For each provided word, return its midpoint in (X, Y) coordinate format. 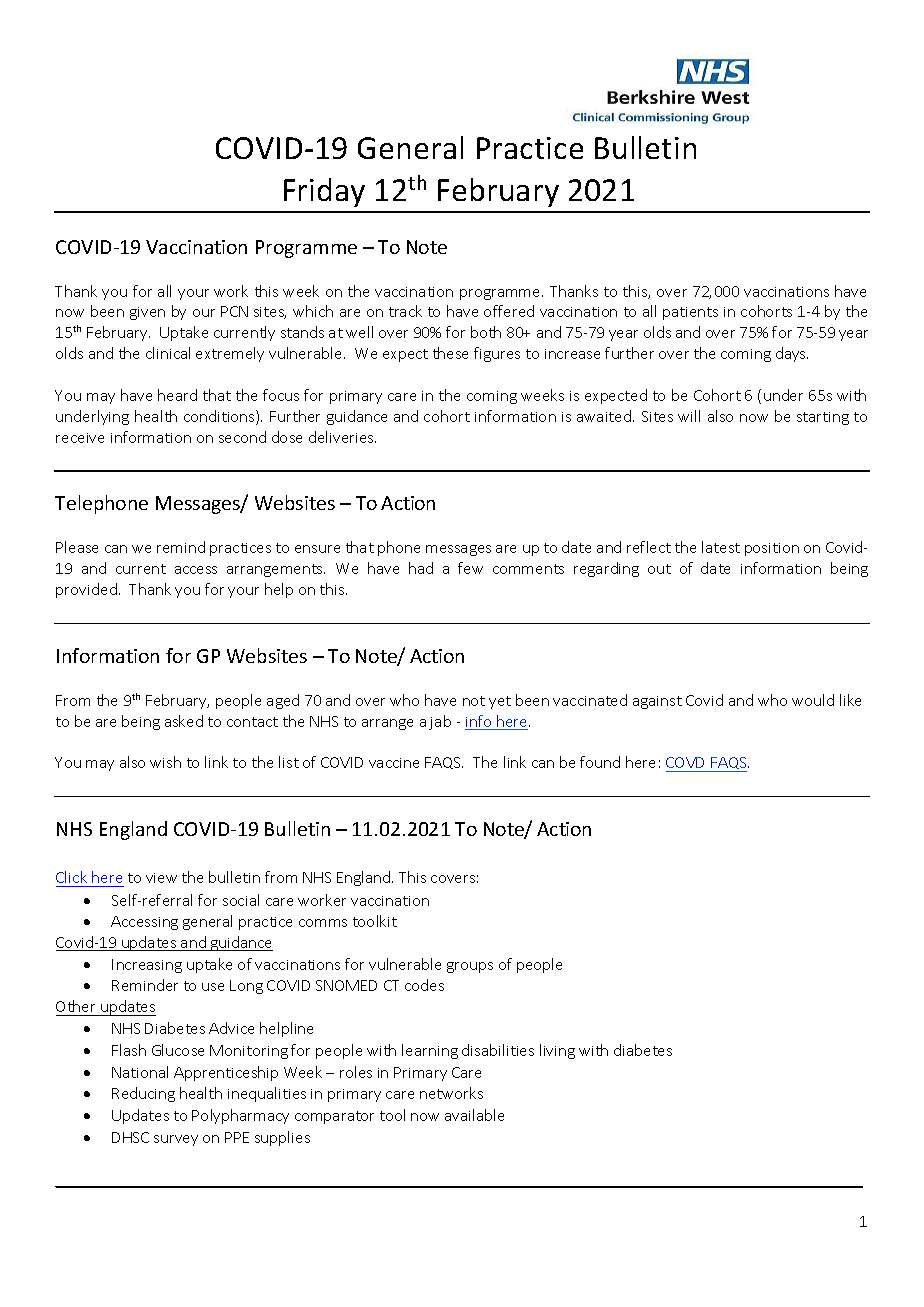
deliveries (342, 437)
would (813, 700)
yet (500, 702)
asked (184, 721)
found (600, 762)
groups (470, 967)
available (474, 1115)
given (147, 313)
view (161, 878)
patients (690, 313)
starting (823, 418)
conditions (220, 417)
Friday (324, 192)
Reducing (143, 1094)
